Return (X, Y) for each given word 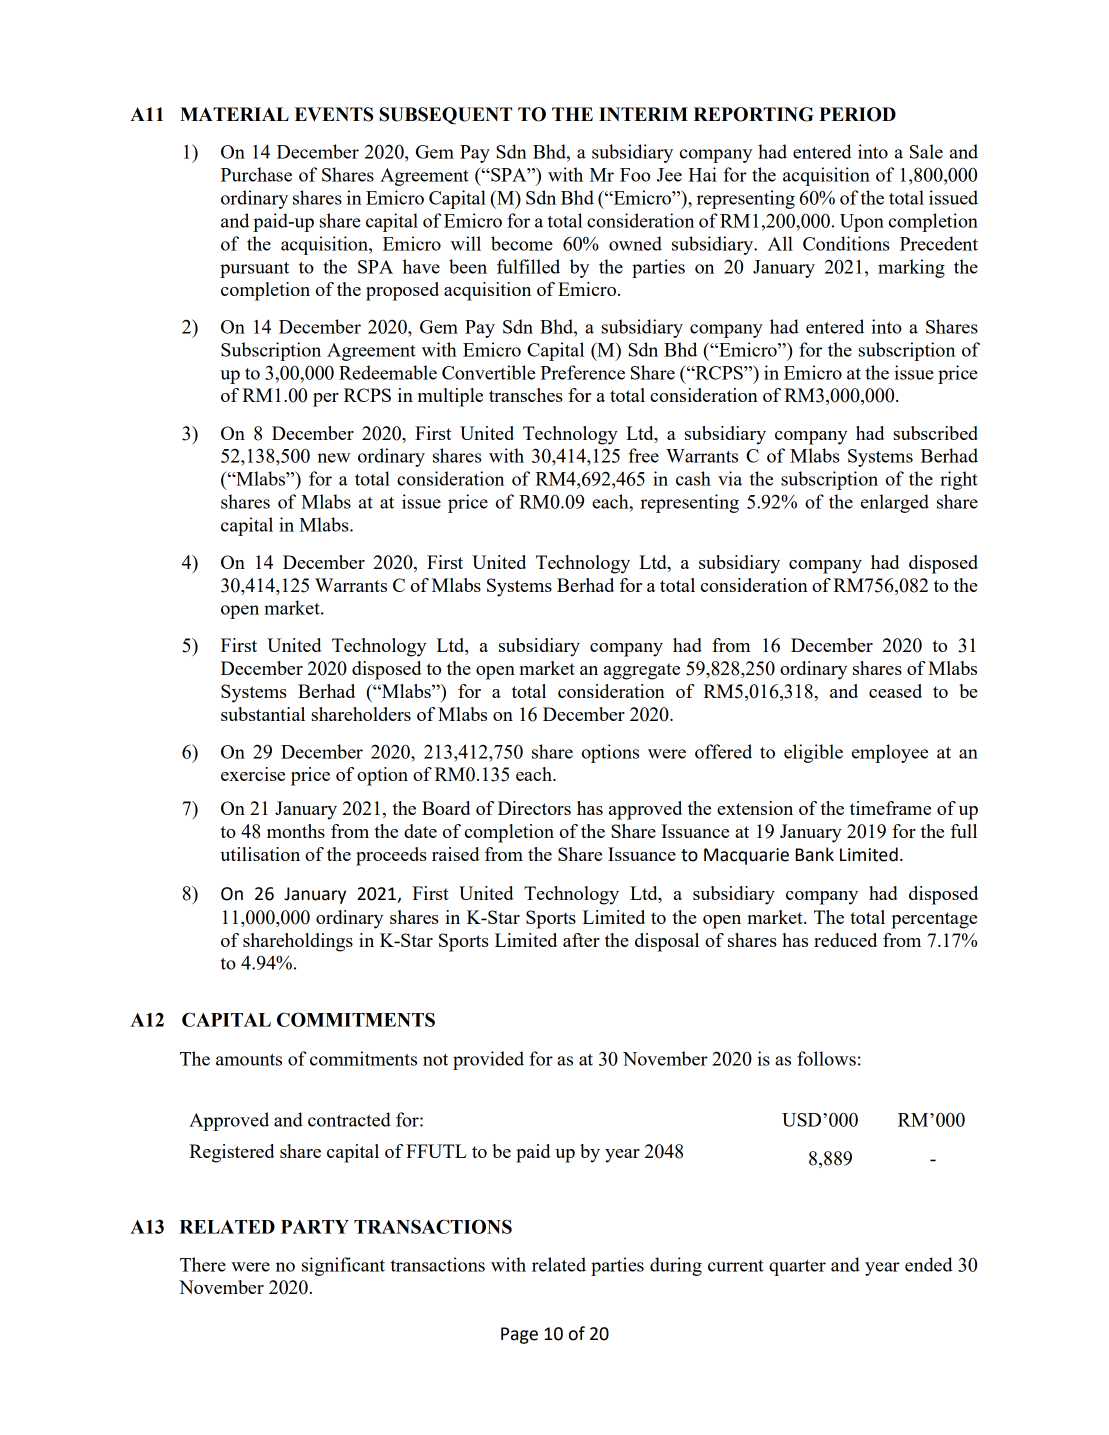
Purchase (256, 174)
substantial (263, 714)
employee (890, 753)
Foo (635, 175)
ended (929, 1264)
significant (343, 1266)
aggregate (642, 671)
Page (519, 1335)
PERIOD (857, 114)
